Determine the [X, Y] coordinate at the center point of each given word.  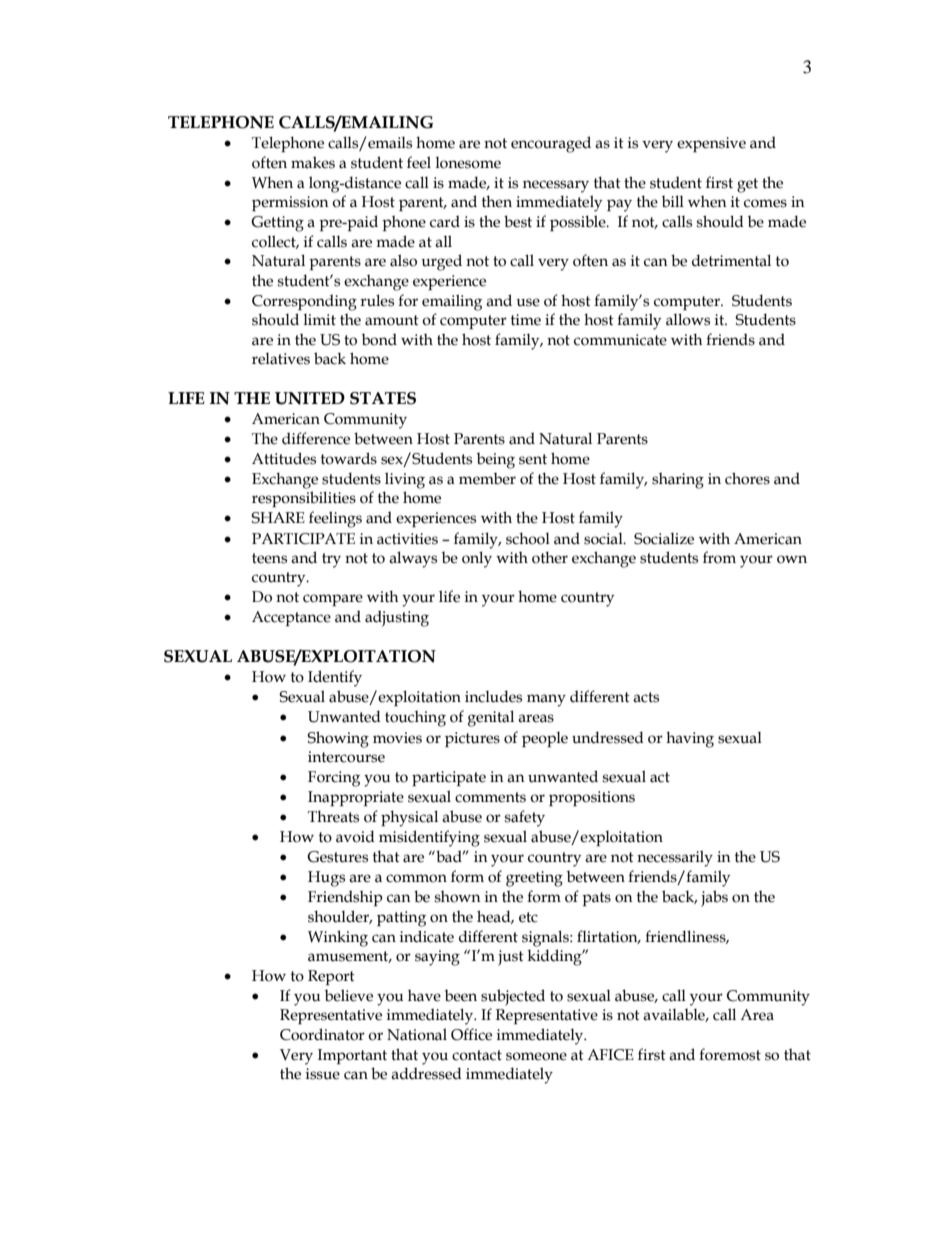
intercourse [346, 757]
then [497, 201]
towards [349, 458]
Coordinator [322, 1034]
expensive [711, 144]
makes [313, 162]
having [690, 739]
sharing [678, 480]
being [496, 460]
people [545, 739]
